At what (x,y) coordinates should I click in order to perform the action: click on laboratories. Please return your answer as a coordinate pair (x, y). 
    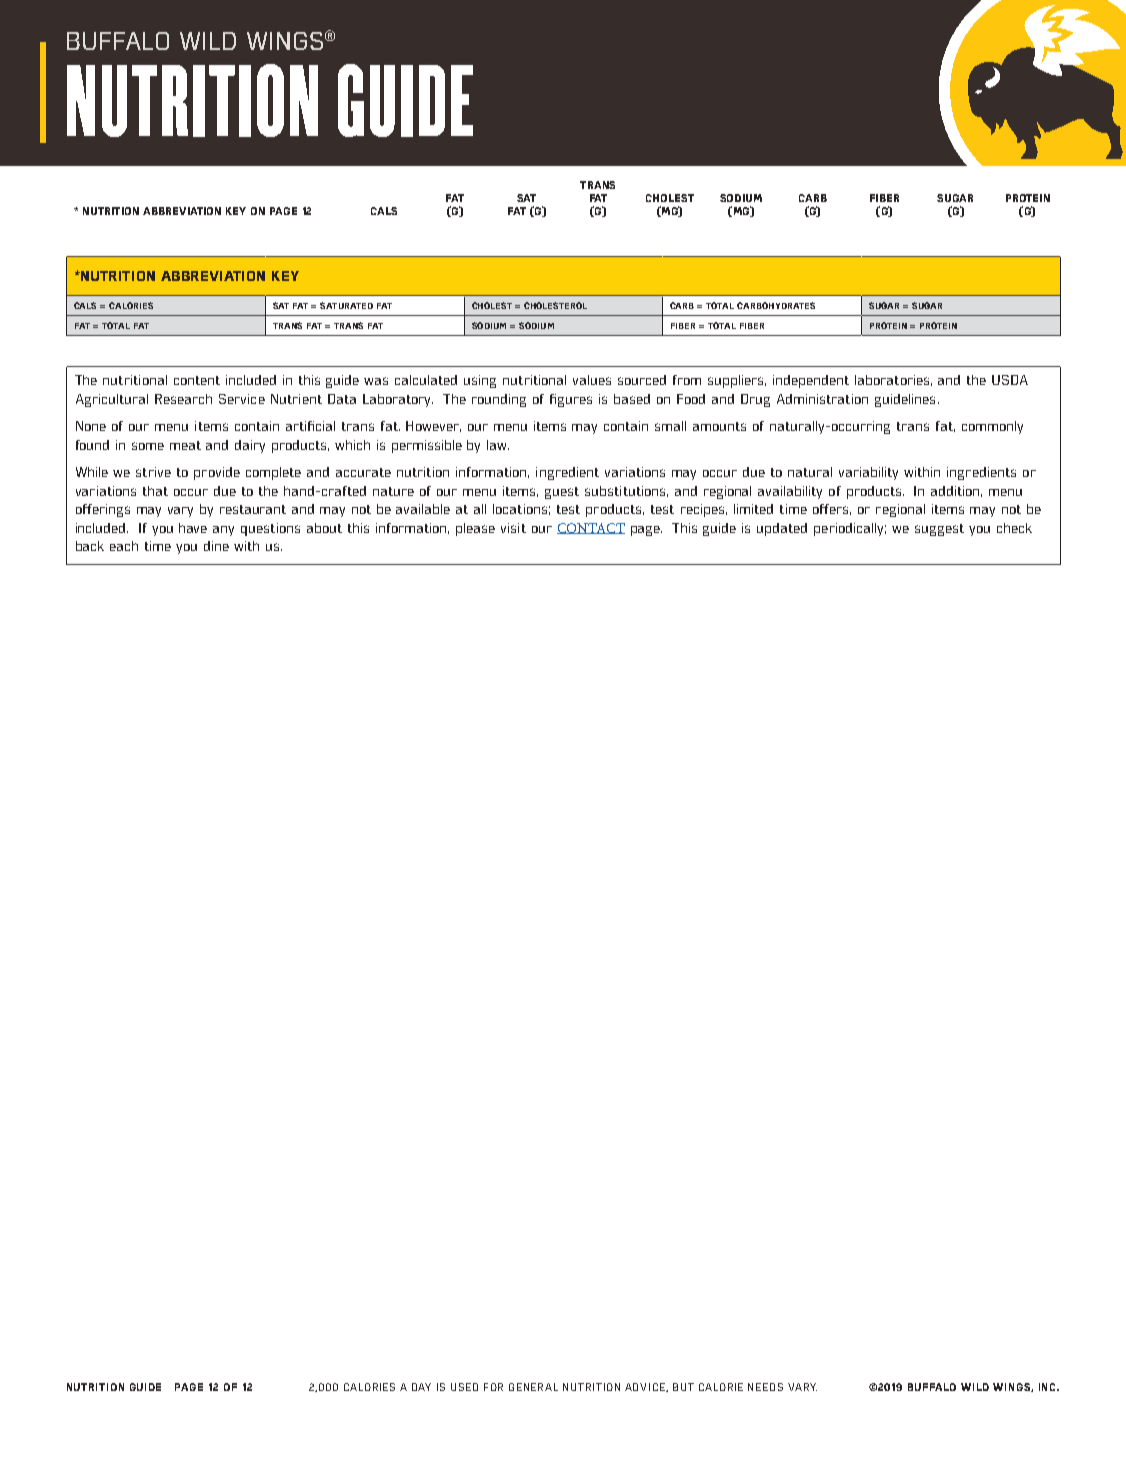
    Looking at the image, I should click on (893, 380).
